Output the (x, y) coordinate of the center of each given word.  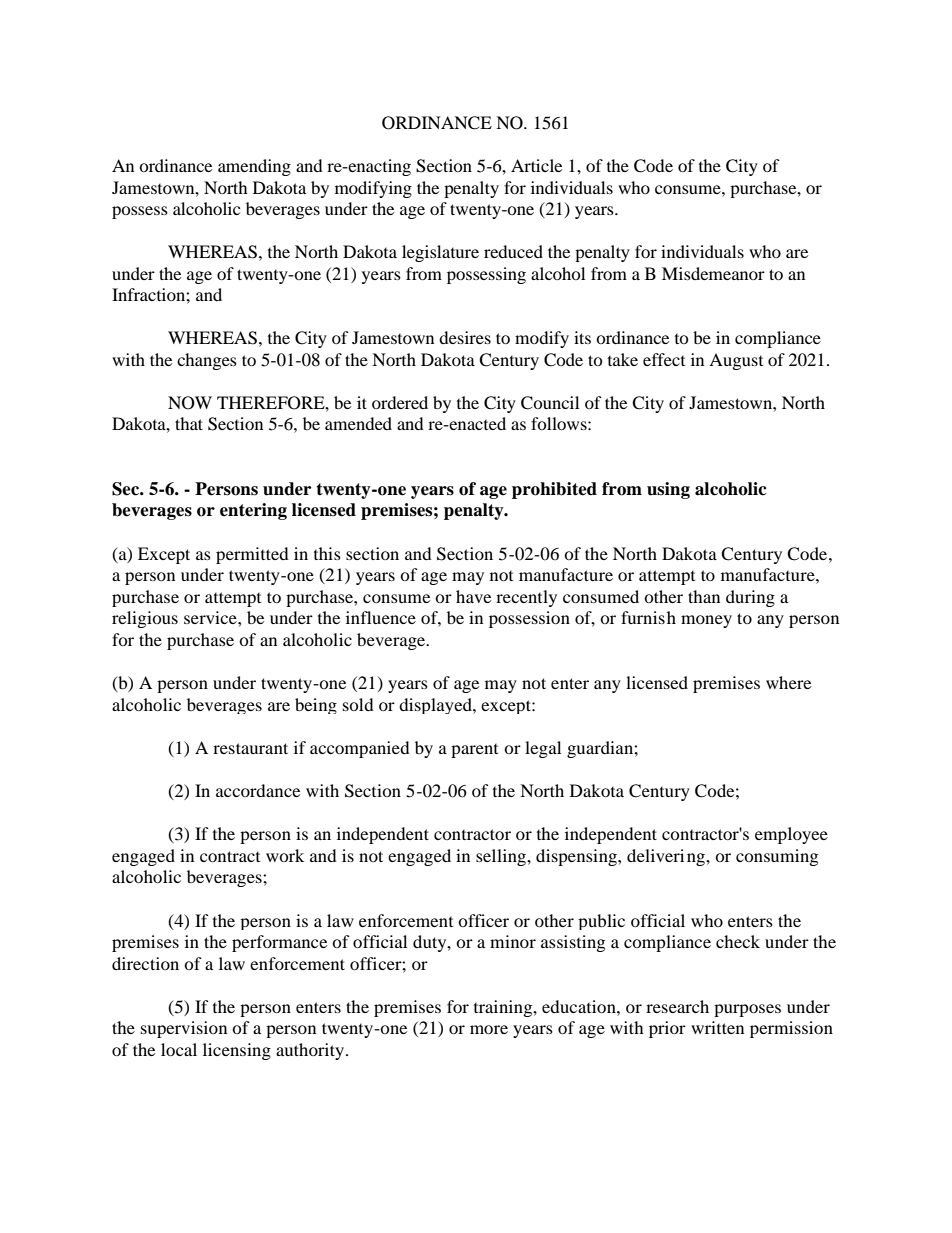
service (211, 617)
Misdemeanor (713, 273)
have (473, 596)
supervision (184, 1029)
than (704, 596)
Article (536, 165)
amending (254, 167)
